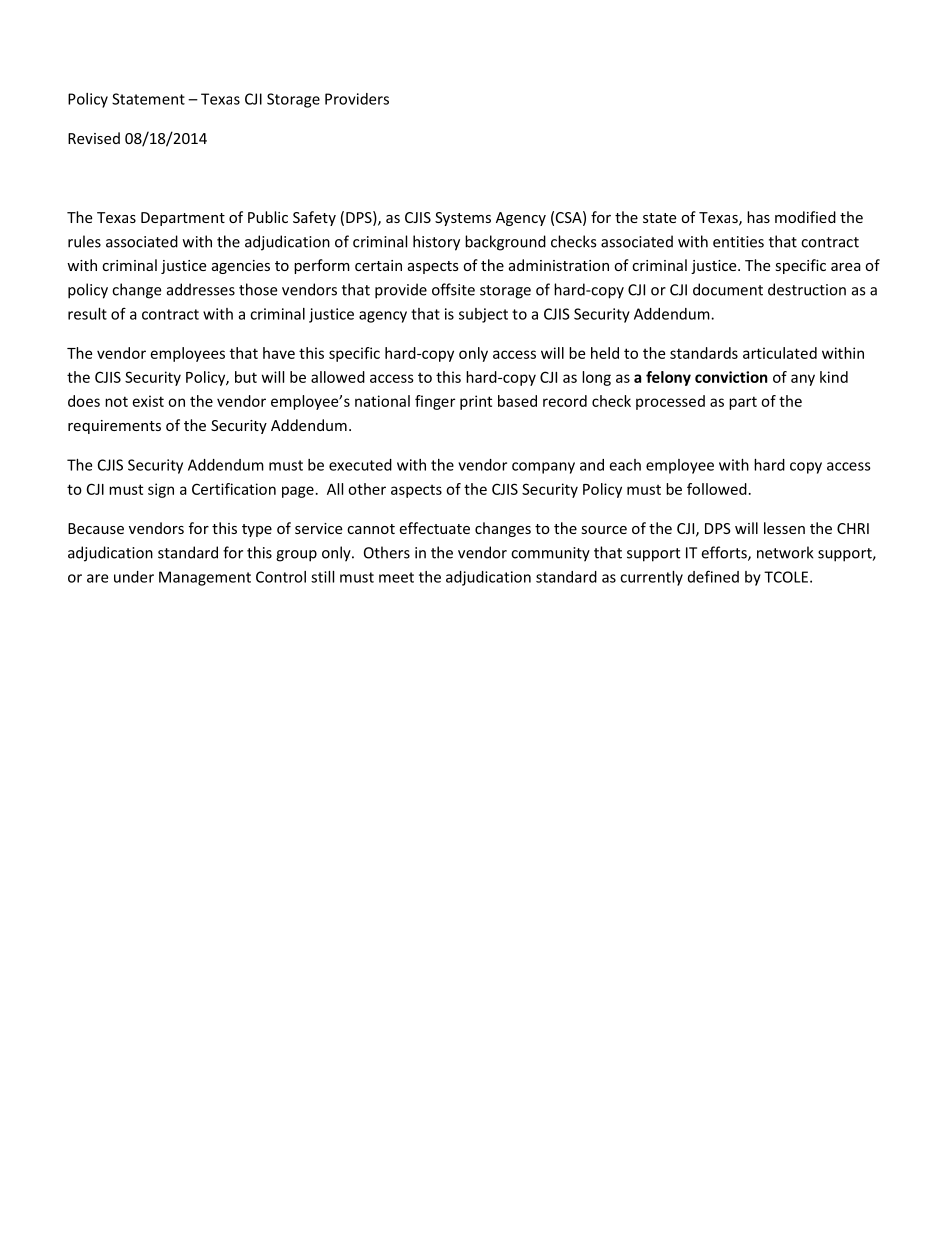 This document has width=952, height=1233. I want to click on document, so click(728, 289).
